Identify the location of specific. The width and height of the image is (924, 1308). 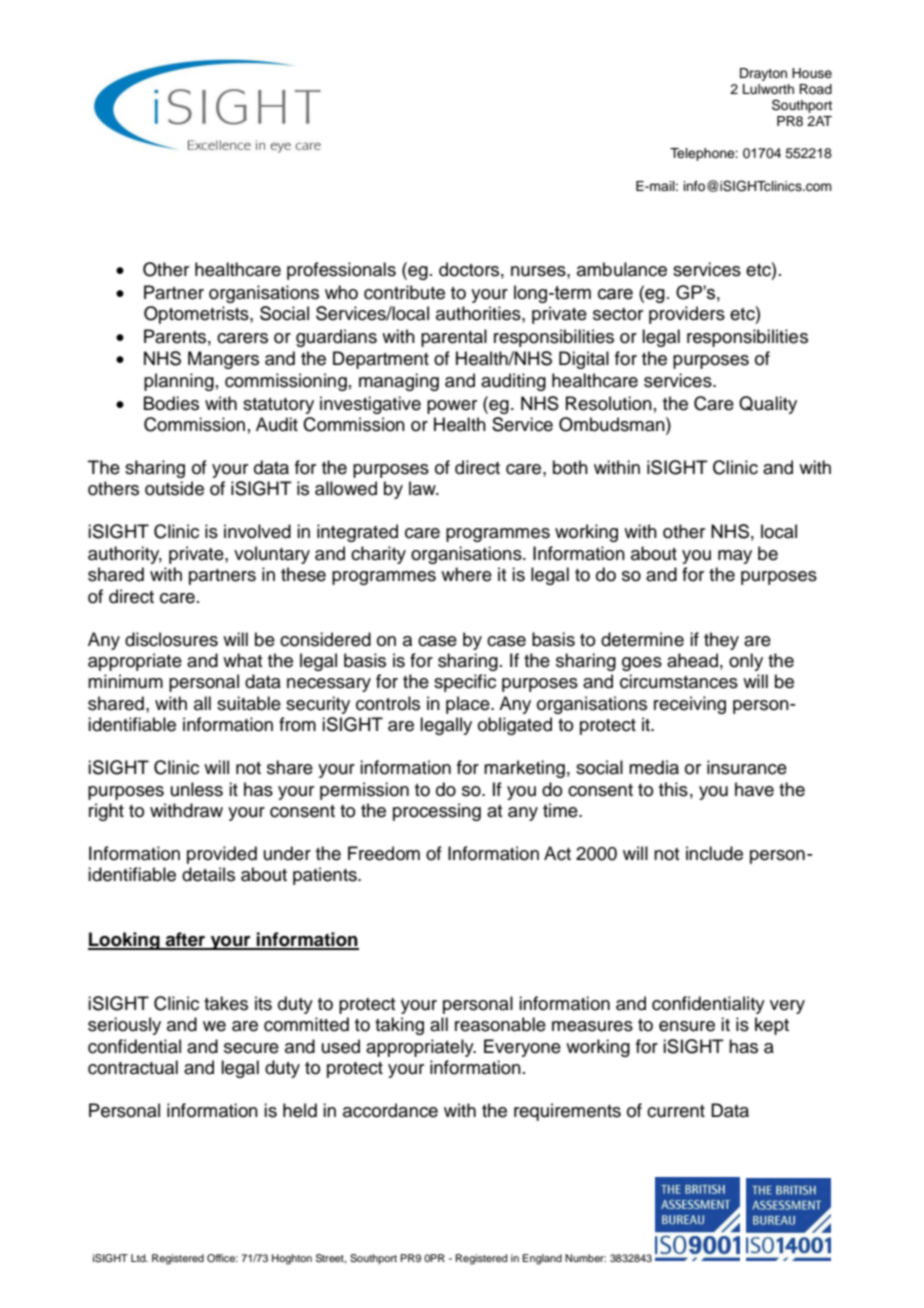
(465, 683).
